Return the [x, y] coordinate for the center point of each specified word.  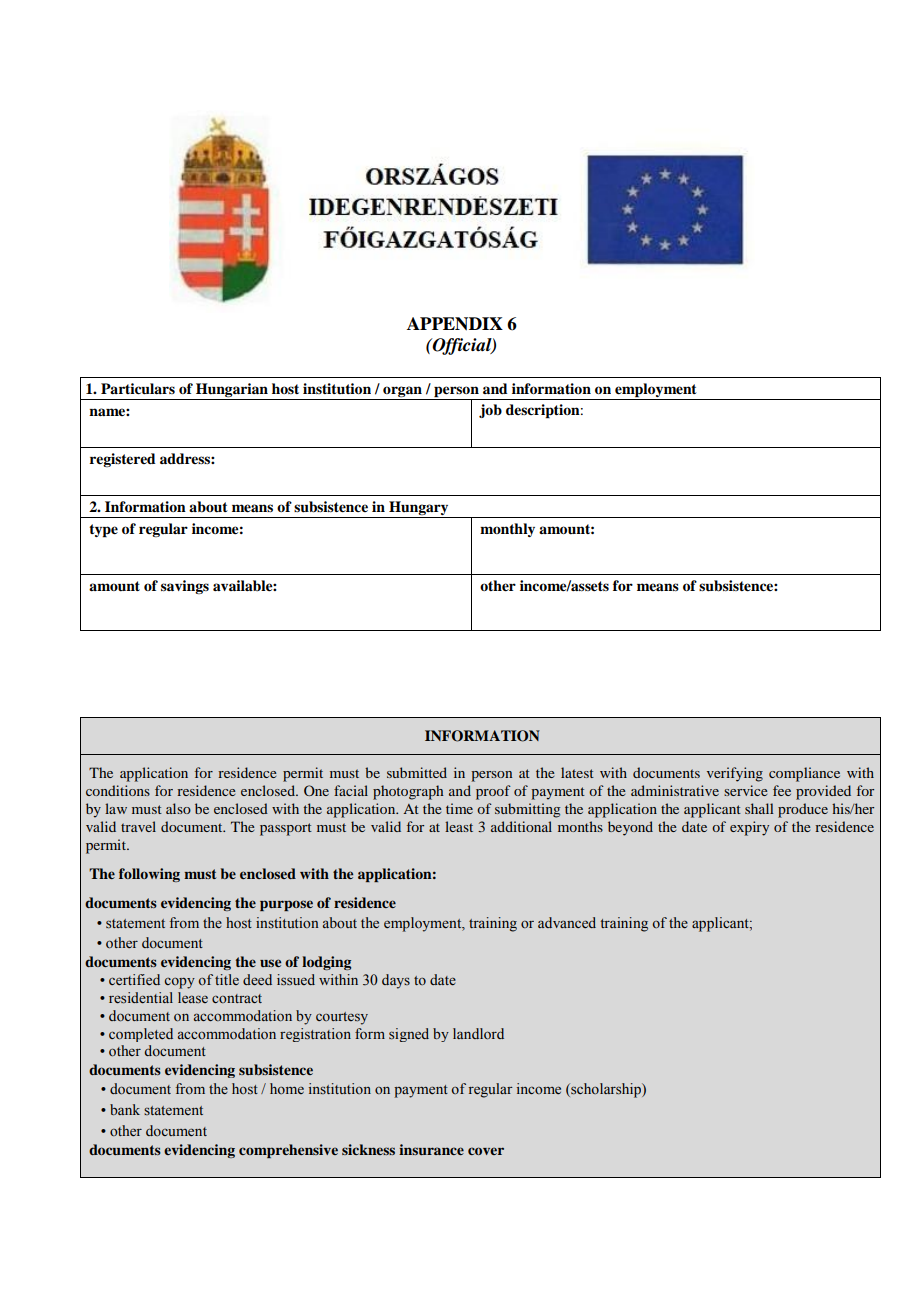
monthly [507, 530]
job [490, 411]
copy [180, 983]
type [103, 531]
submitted [417, 772]
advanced [567, 922]
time [459, 808]
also [178, 808]
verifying [735, 774]
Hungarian [232, 391]
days [396, 981]
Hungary [419, 509]
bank [125, 1109]
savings [185, 587]
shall [759, 808]
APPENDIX [455, 324]
